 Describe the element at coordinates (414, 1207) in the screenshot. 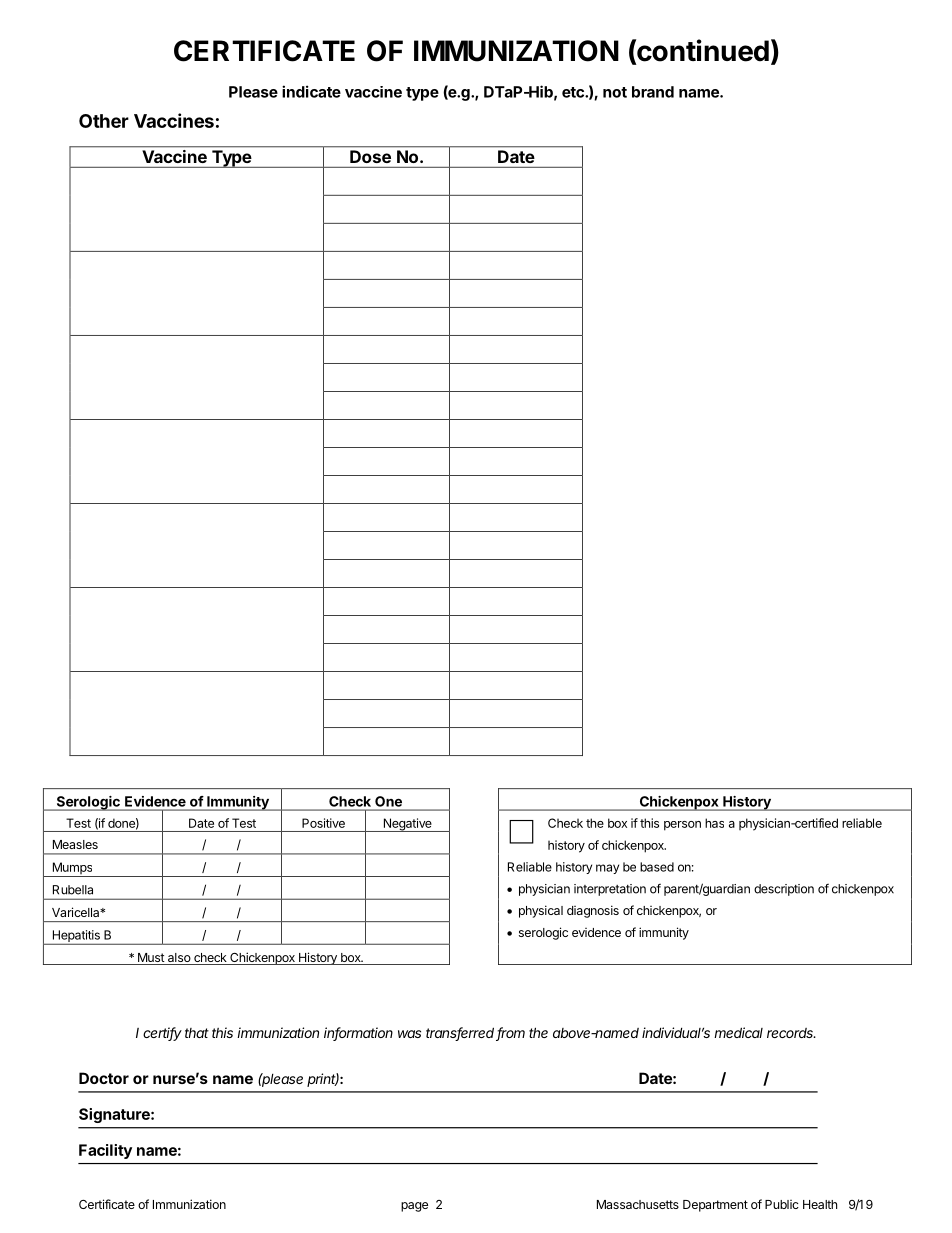

I see `page` at that location.
